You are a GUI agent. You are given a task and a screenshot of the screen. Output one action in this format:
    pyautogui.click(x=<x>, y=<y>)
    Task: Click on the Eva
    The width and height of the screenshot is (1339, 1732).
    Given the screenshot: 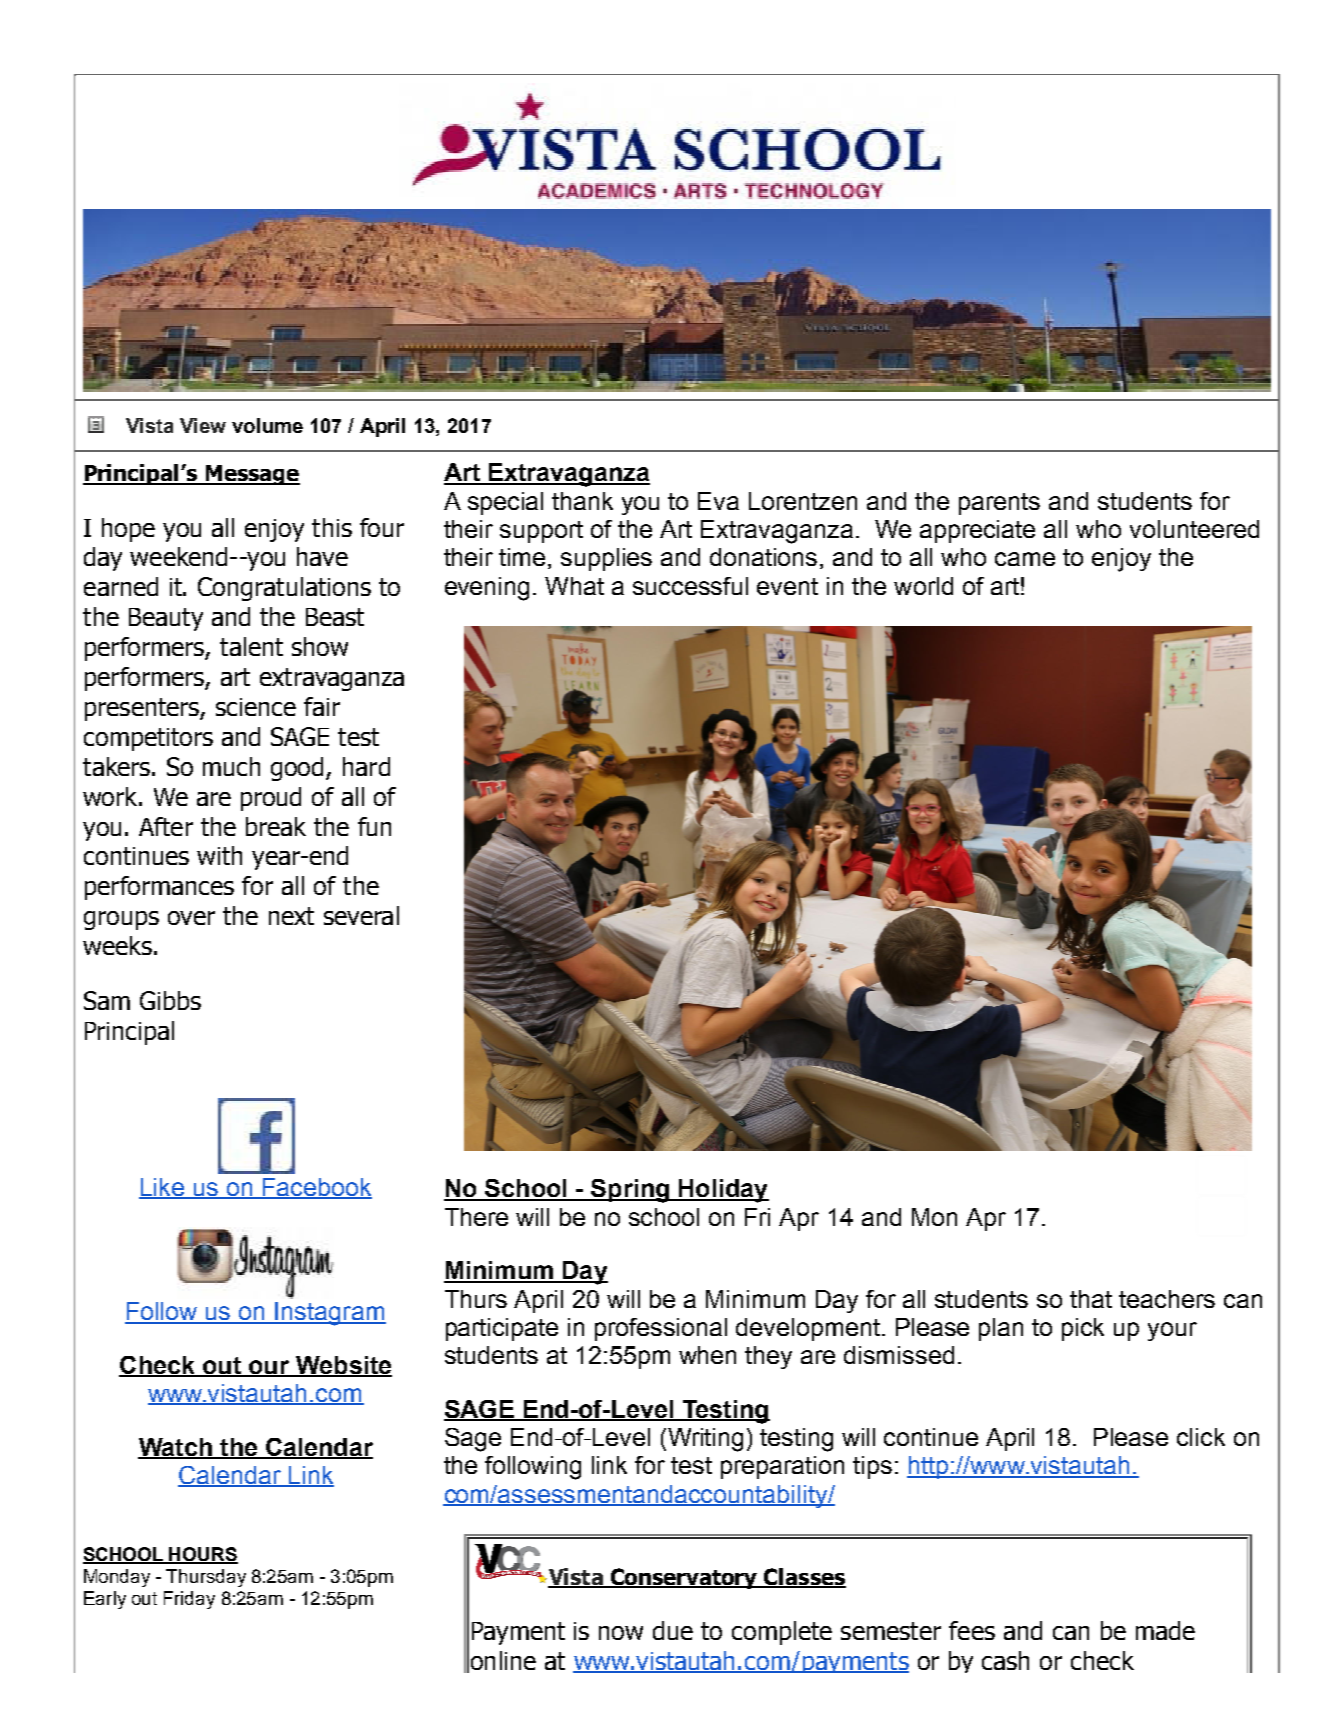 What is the action you would take?
    pyautogui.click(x=718, y=501)
